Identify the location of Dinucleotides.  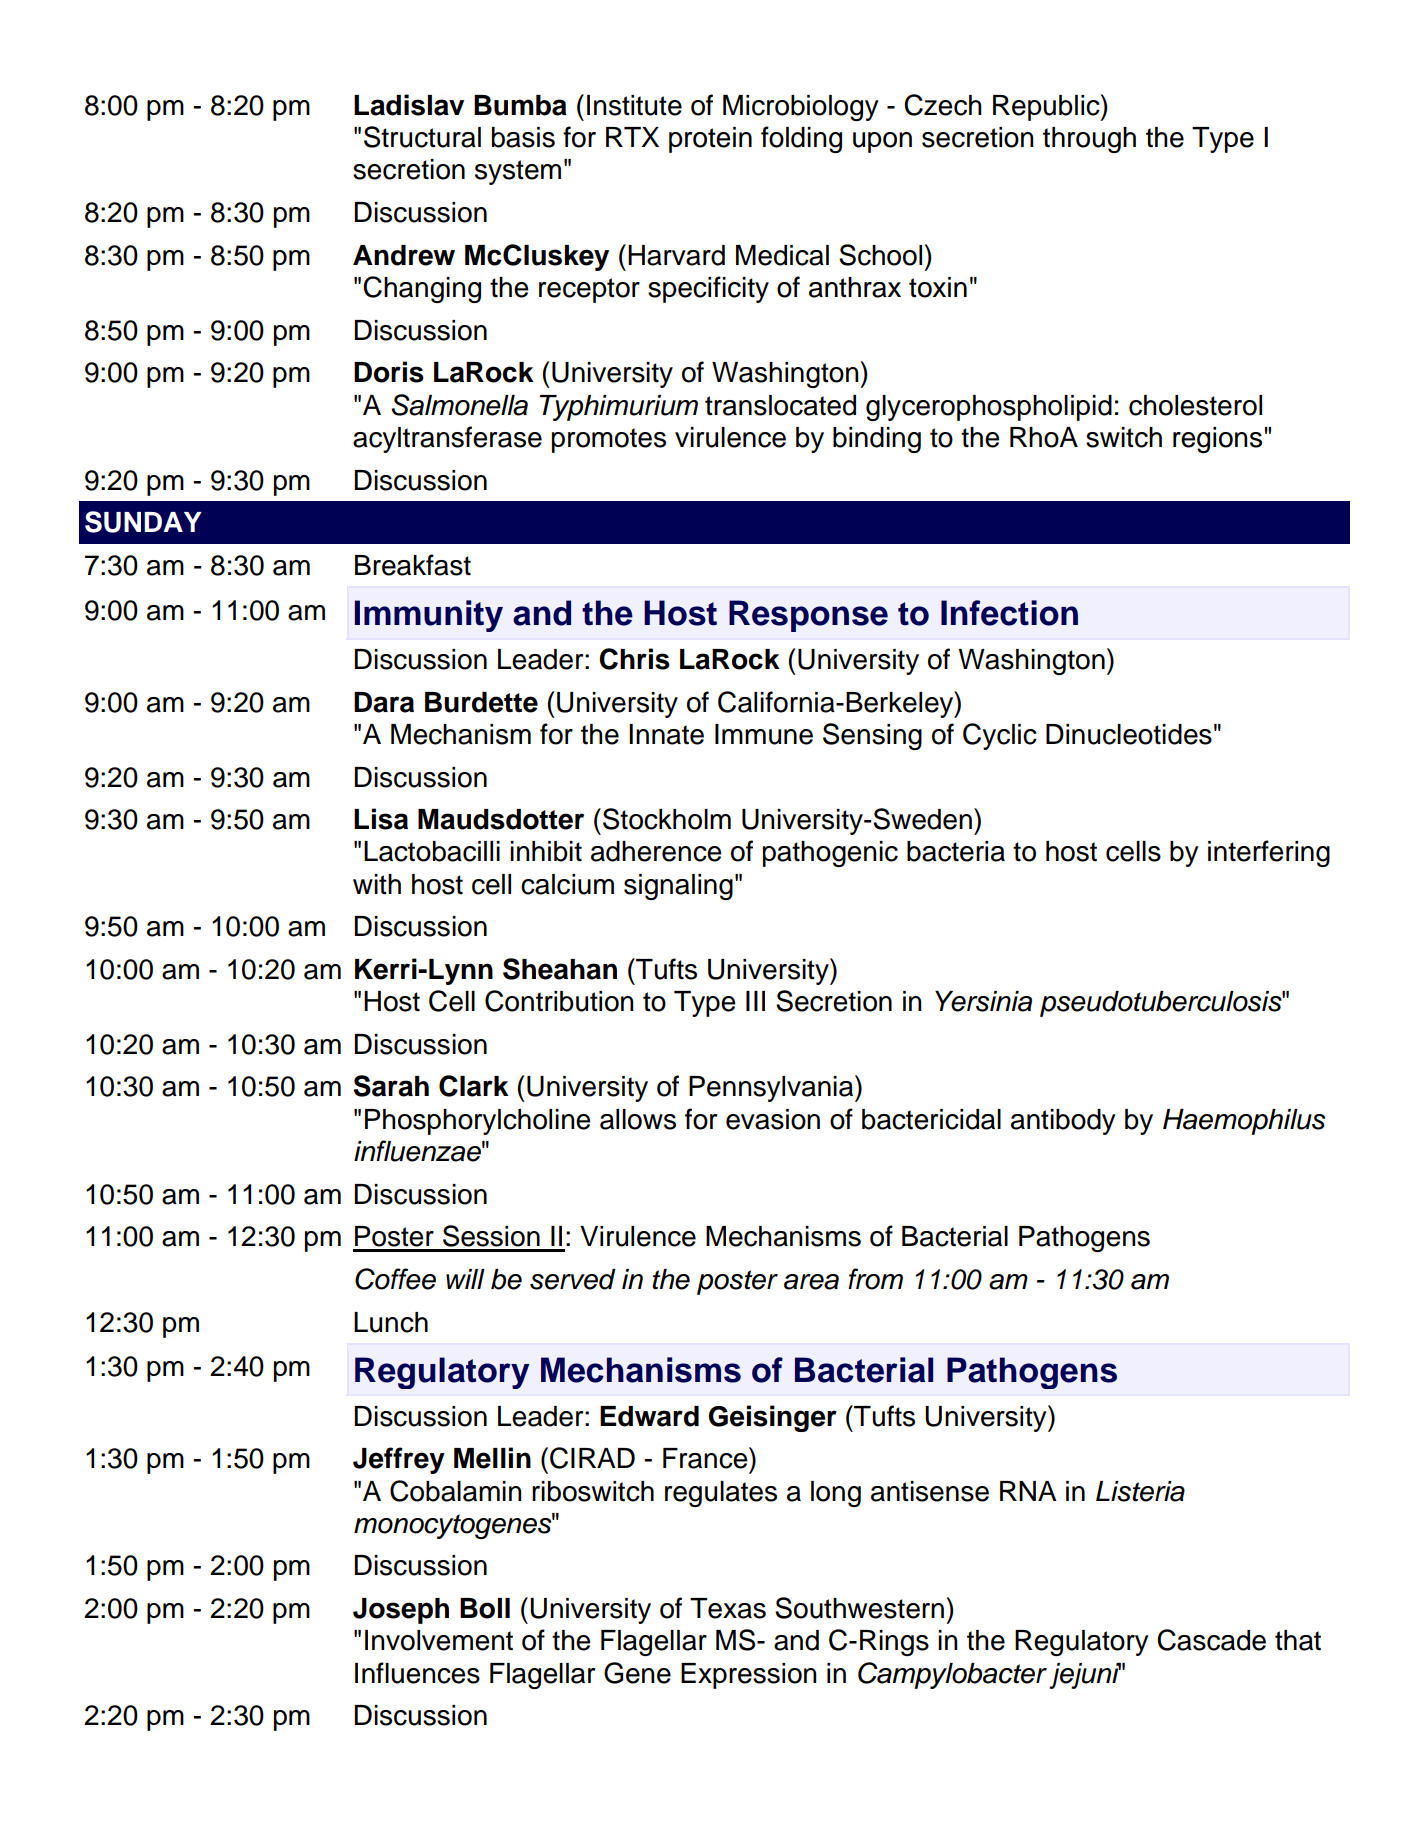
(1129, 734).
